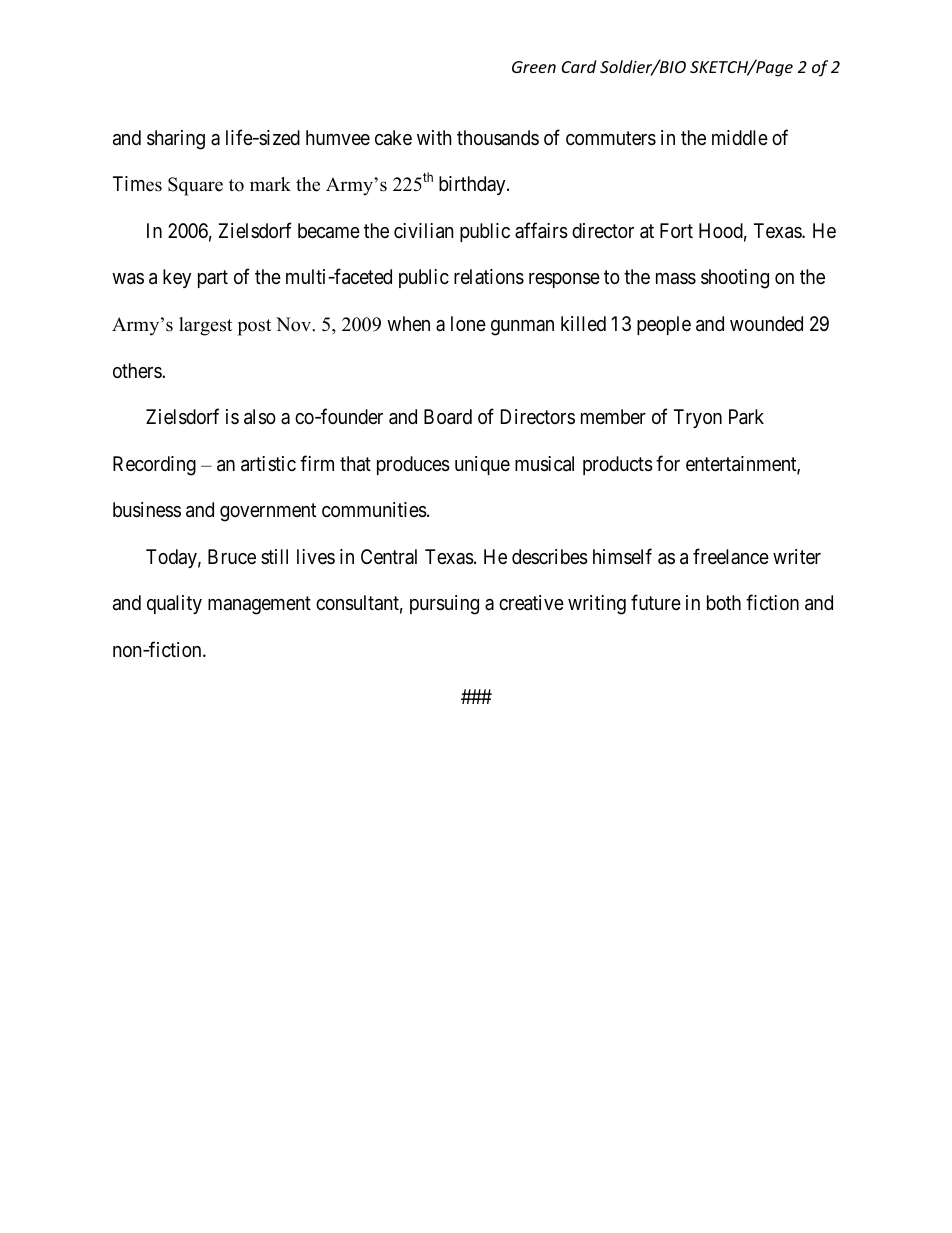 The height and width of the image is (1233, 952). Describe the element at coordinates (534, 67) in the image. I see `Green` at that location.
